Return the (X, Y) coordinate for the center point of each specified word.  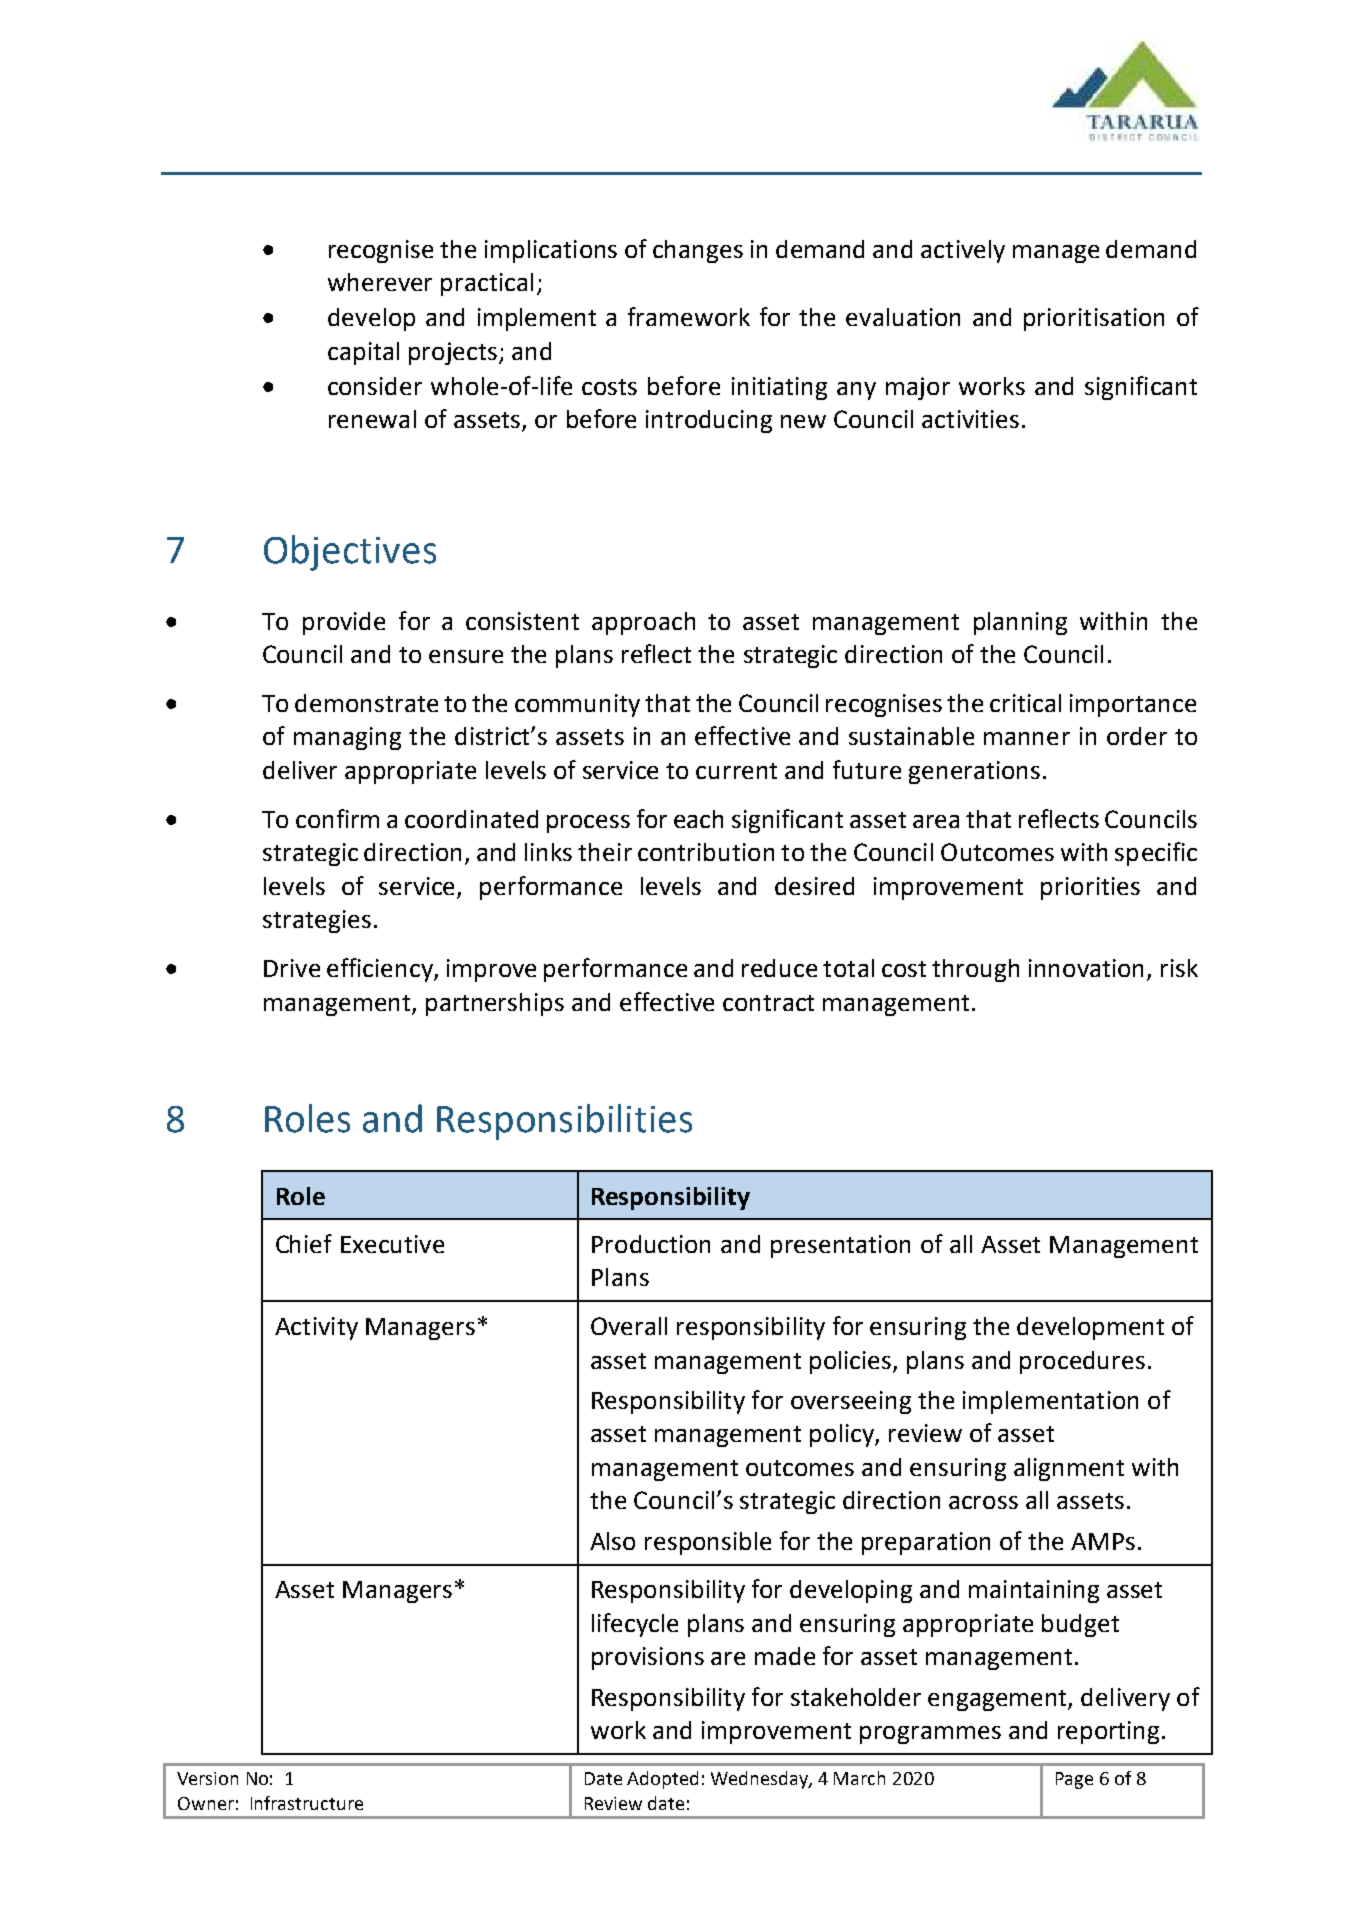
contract (768, 1003)
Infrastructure (307, 1803)
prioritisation (1094, 319)
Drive (292, 968)
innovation (1086, 968)
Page (1074, 1780)
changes (698, 251)
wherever (380, 282)
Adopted (662, 1780)
